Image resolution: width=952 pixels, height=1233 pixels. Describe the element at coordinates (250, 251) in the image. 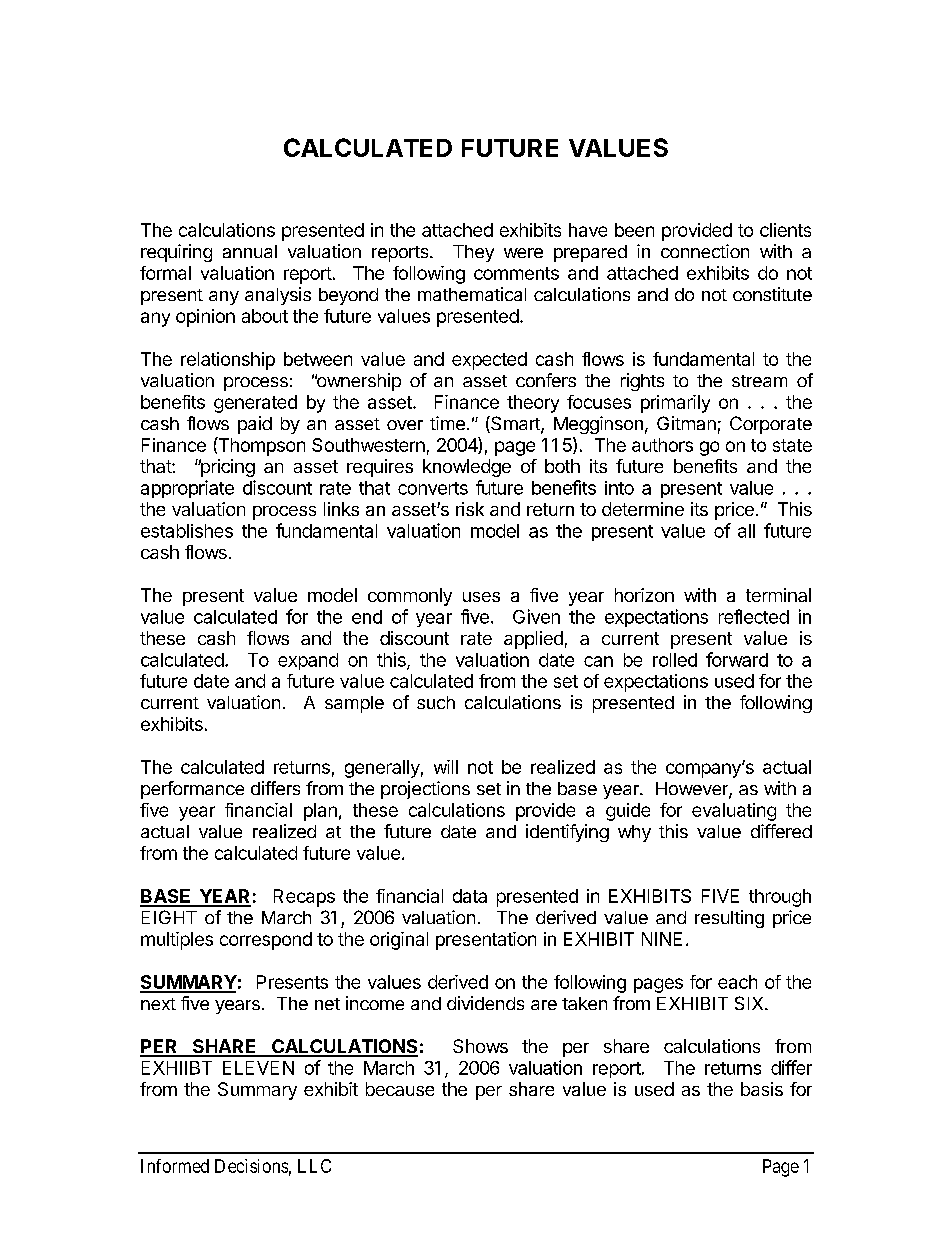

I see `annual` at that location.
